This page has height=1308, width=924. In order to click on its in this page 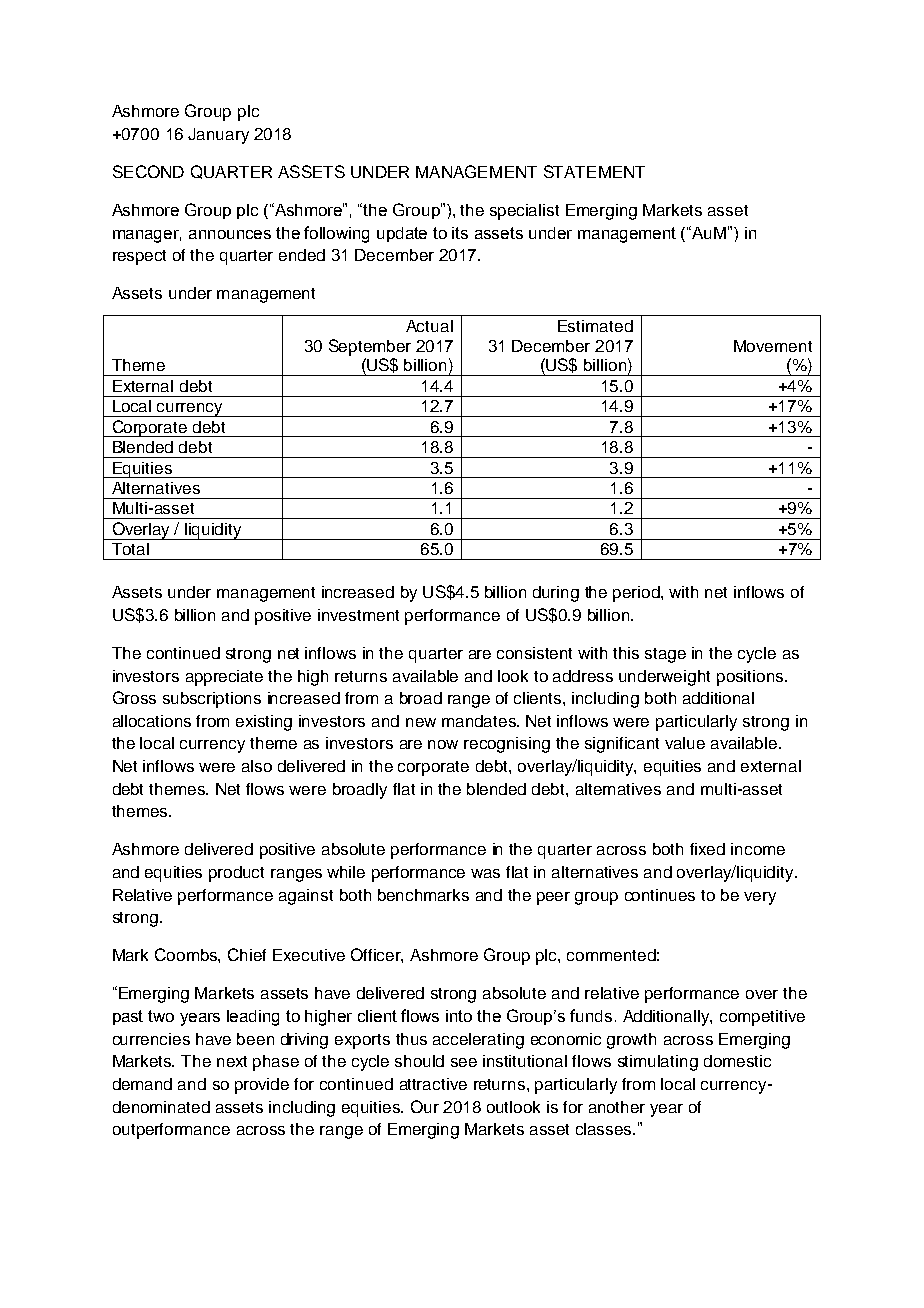, I will do `click(460, 233)`.
